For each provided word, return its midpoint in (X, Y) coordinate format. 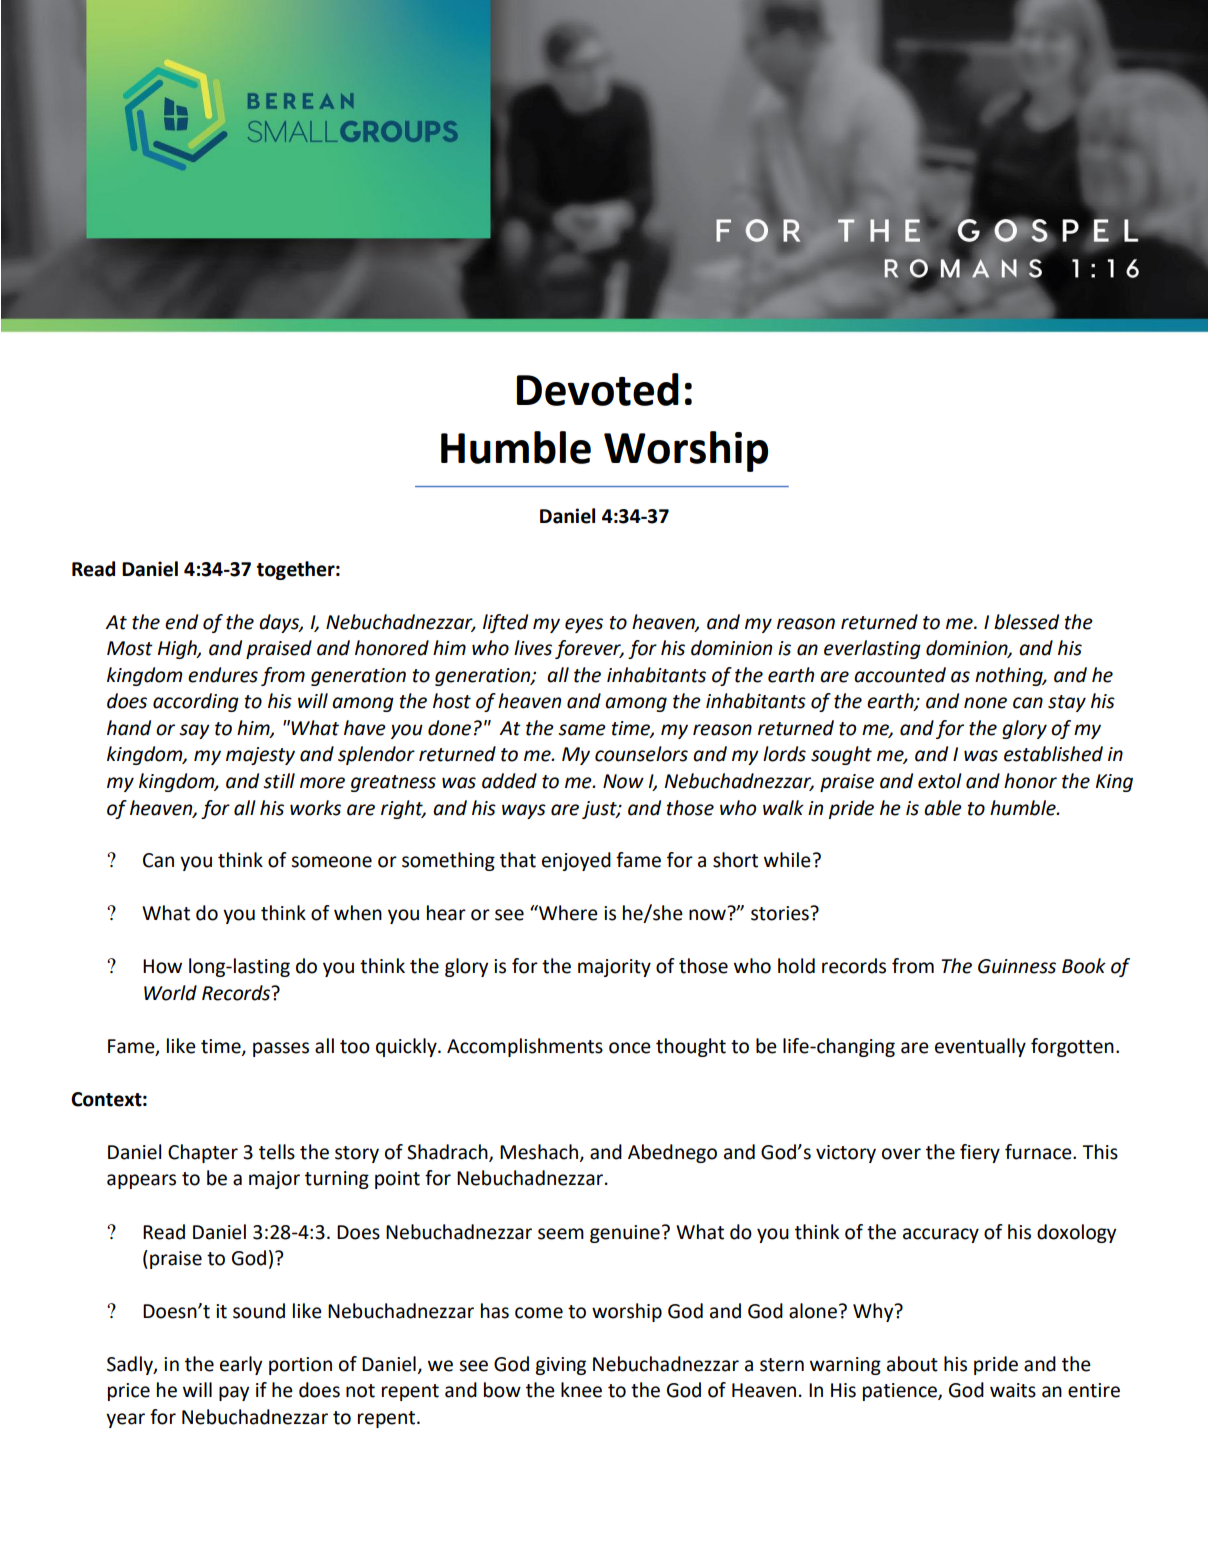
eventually (980, 1047)
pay (234, 1393)
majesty (260, 756)
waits (1013, 1390)
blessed (1026, 622)
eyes (584, 625)
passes (281, 1049)
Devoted (598, 389)
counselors (641, 754)
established (1053, 754)
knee (581, 1390)
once (630, 1048)
